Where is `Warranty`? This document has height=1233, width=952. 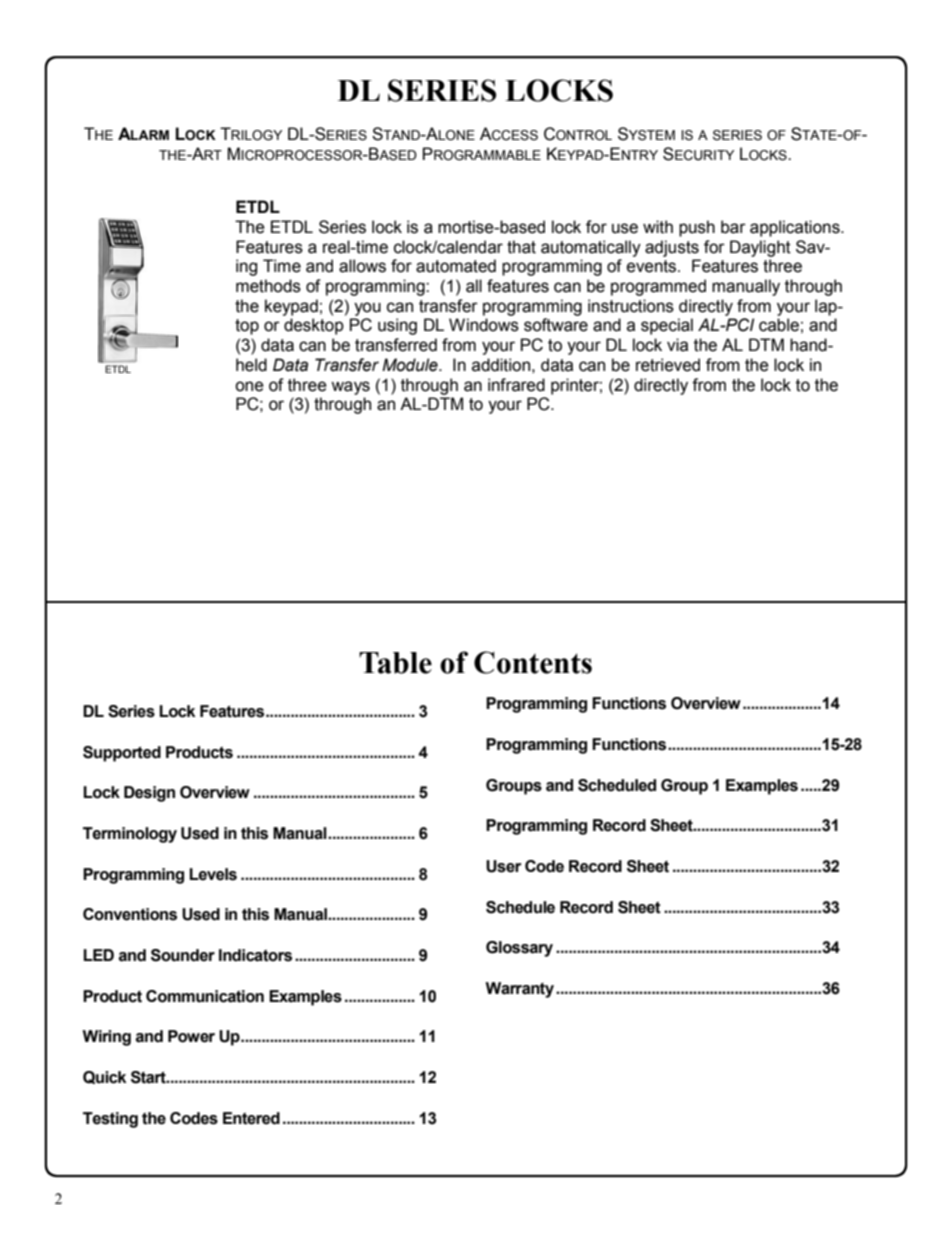 Warranty is located at coordinates (519, 990).
